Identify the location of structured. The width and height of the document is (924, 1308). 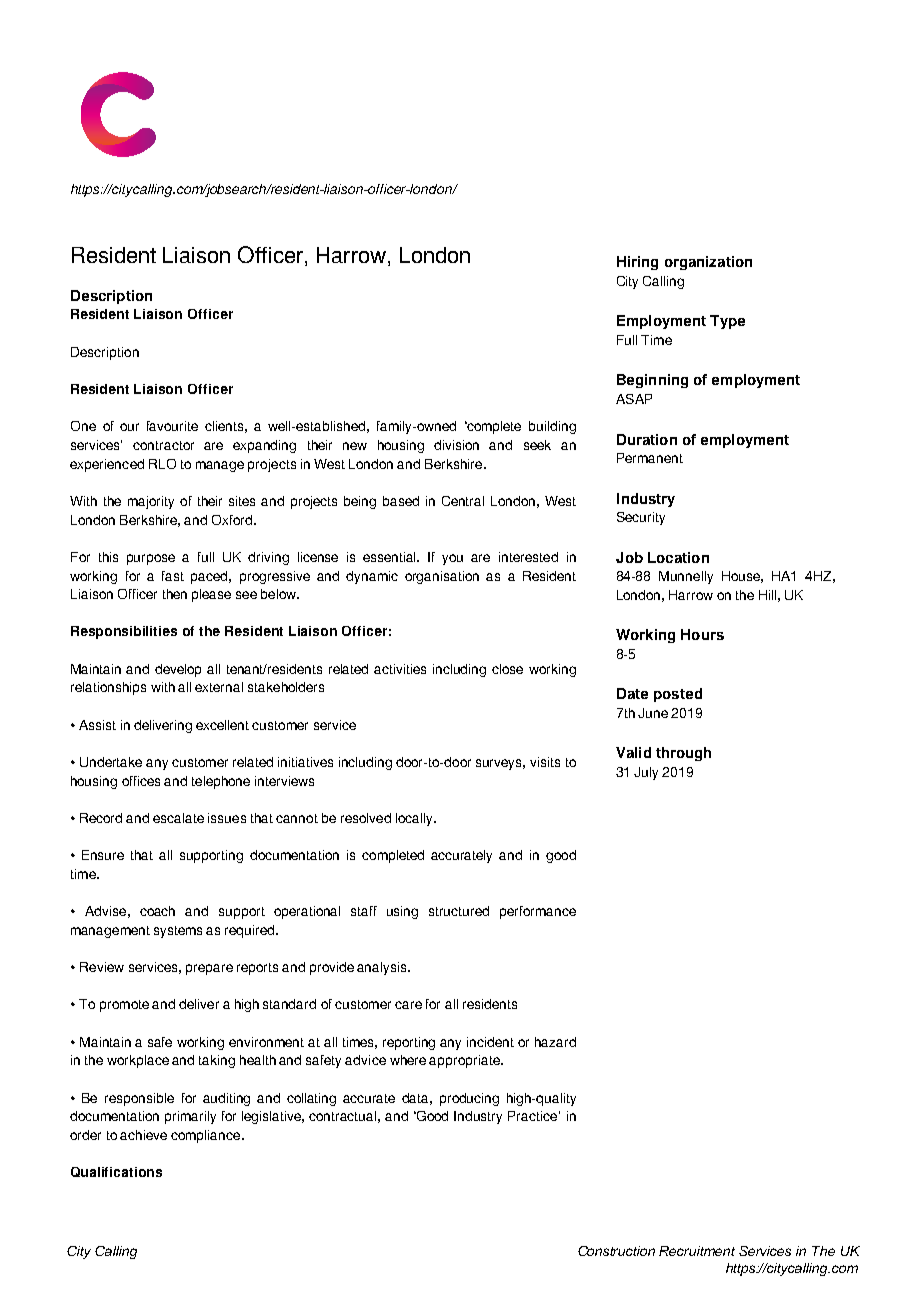
(459, 911).
